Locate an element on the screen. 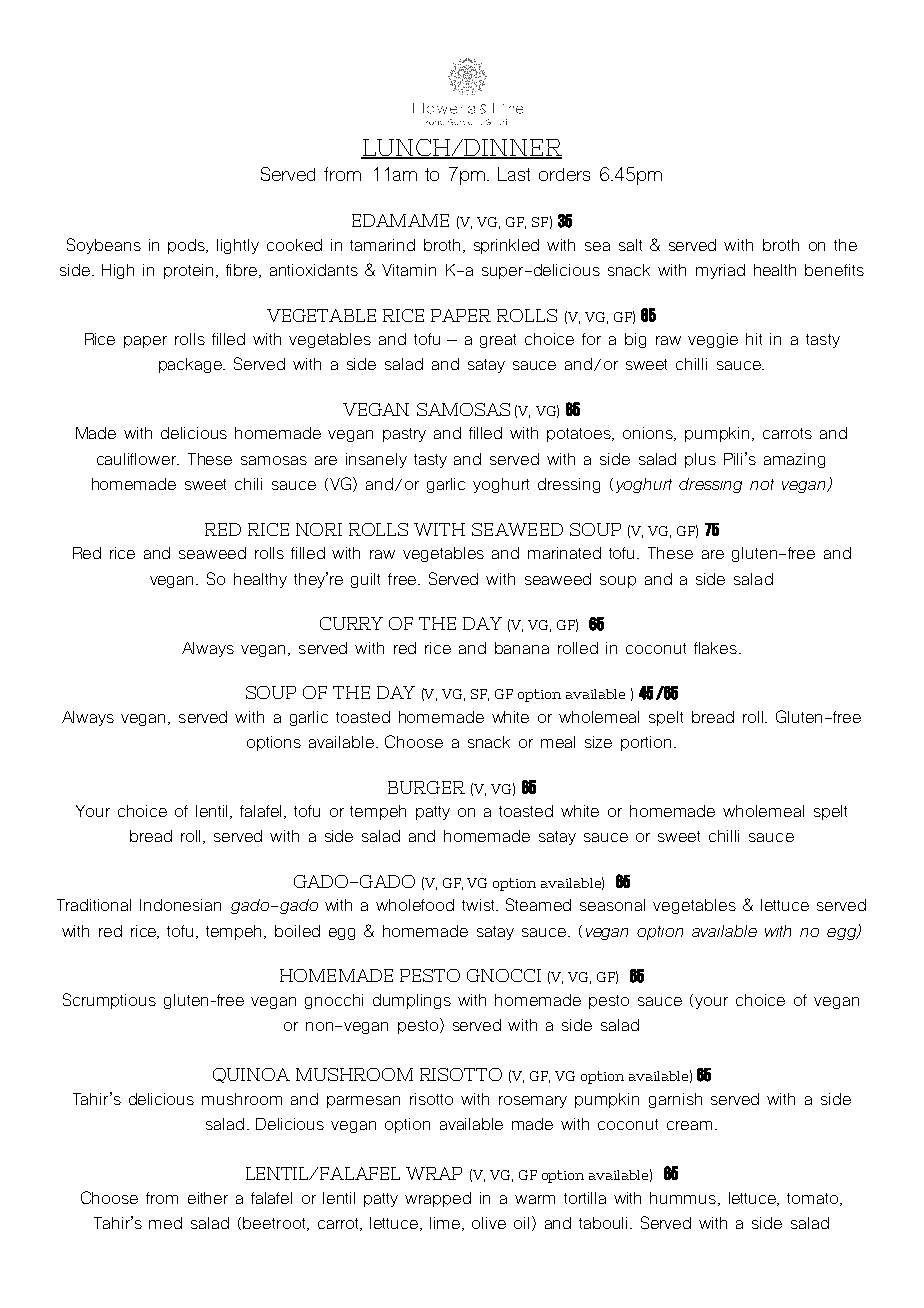 The height and width of the screenshot is (1308, 924). either is located at coordinates (208, 1198).
